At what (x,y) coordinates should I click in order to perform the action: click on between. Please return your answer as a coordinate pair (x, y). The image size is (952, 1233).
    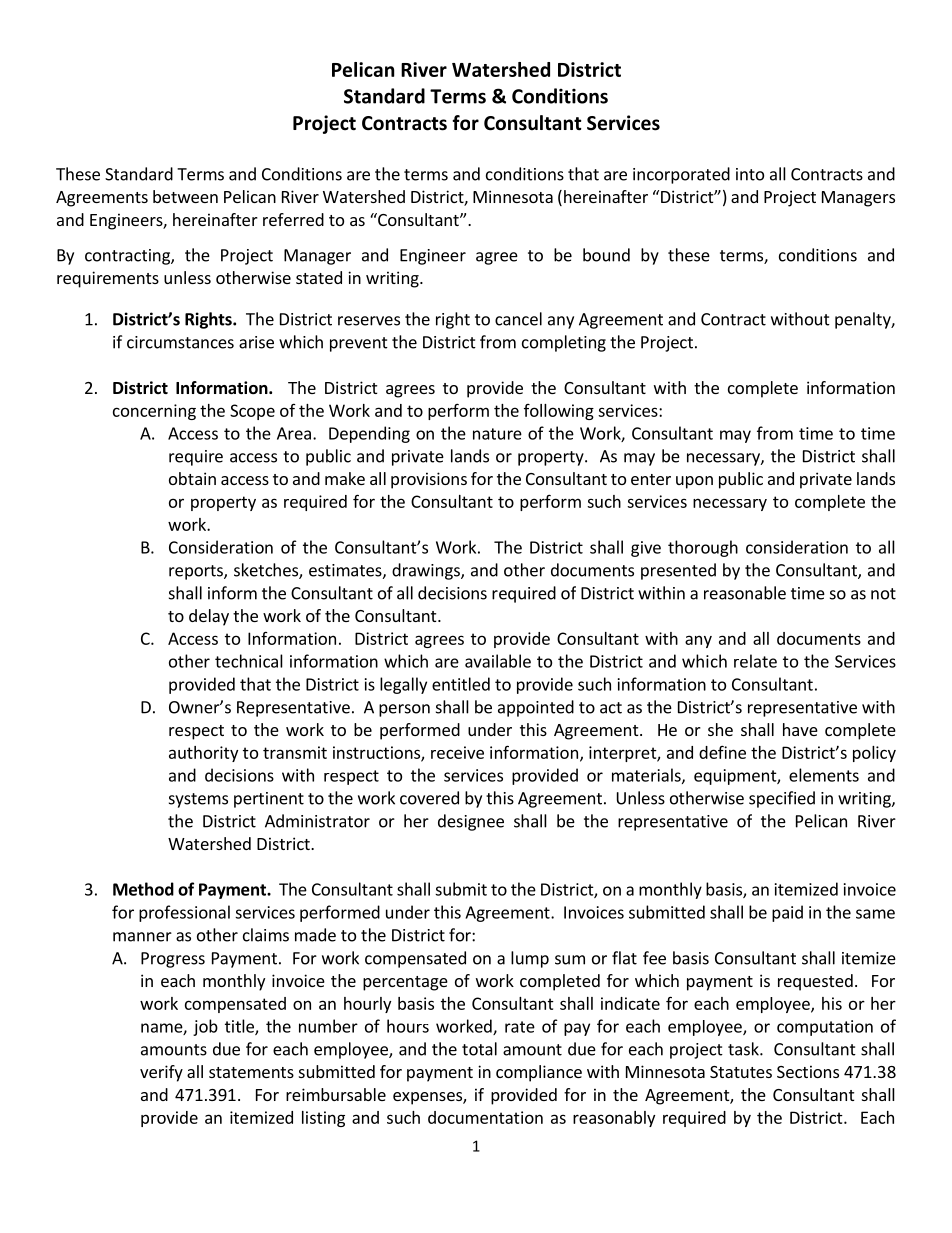
    Looking at the image, I should click on (185, 196).
